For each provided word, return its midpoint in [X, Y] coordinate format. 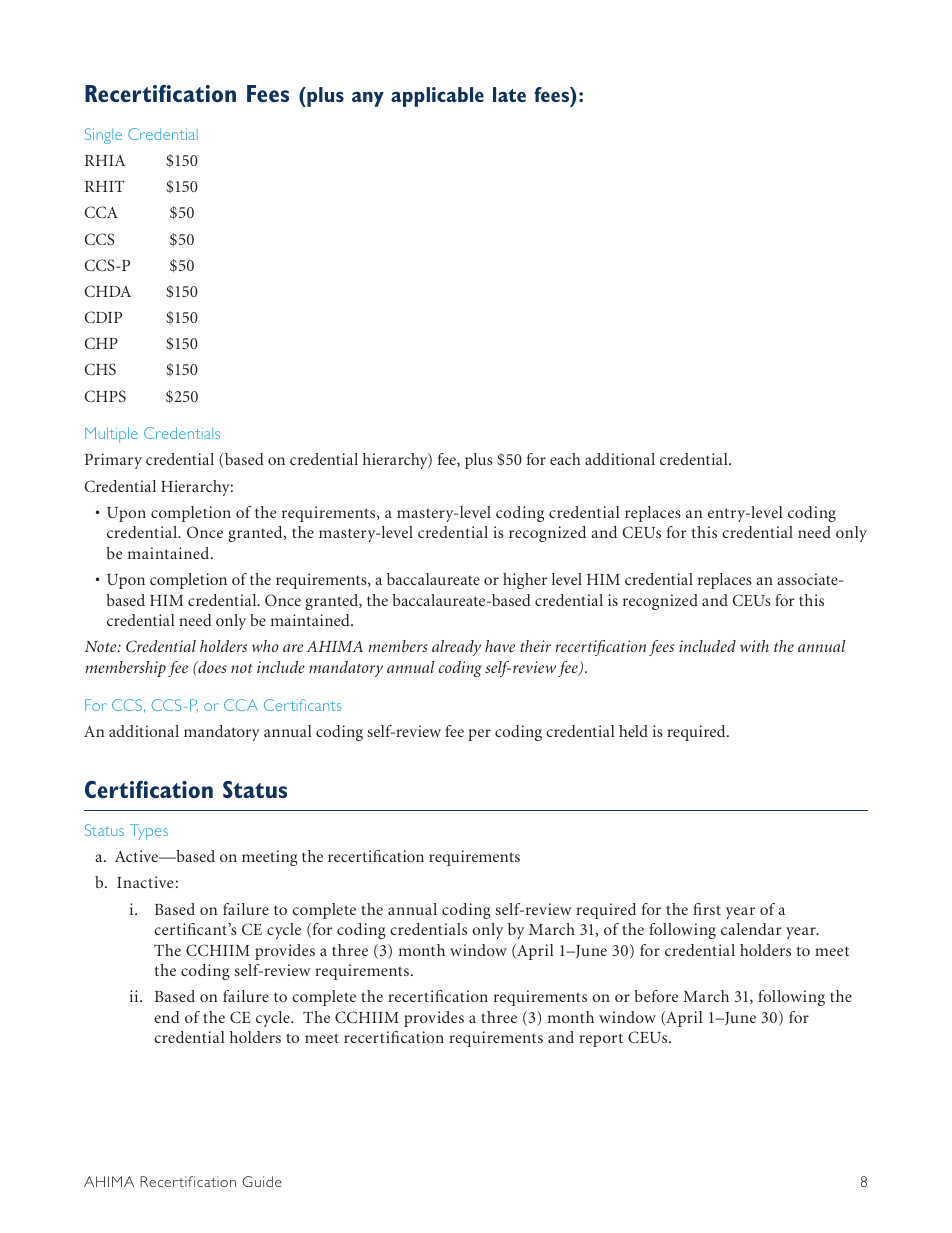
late [509, 94]
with [754, 646]
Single [103, 136]
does [211, 667]
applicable [437, 97]
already [456, 648]
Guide [262, 1181]
